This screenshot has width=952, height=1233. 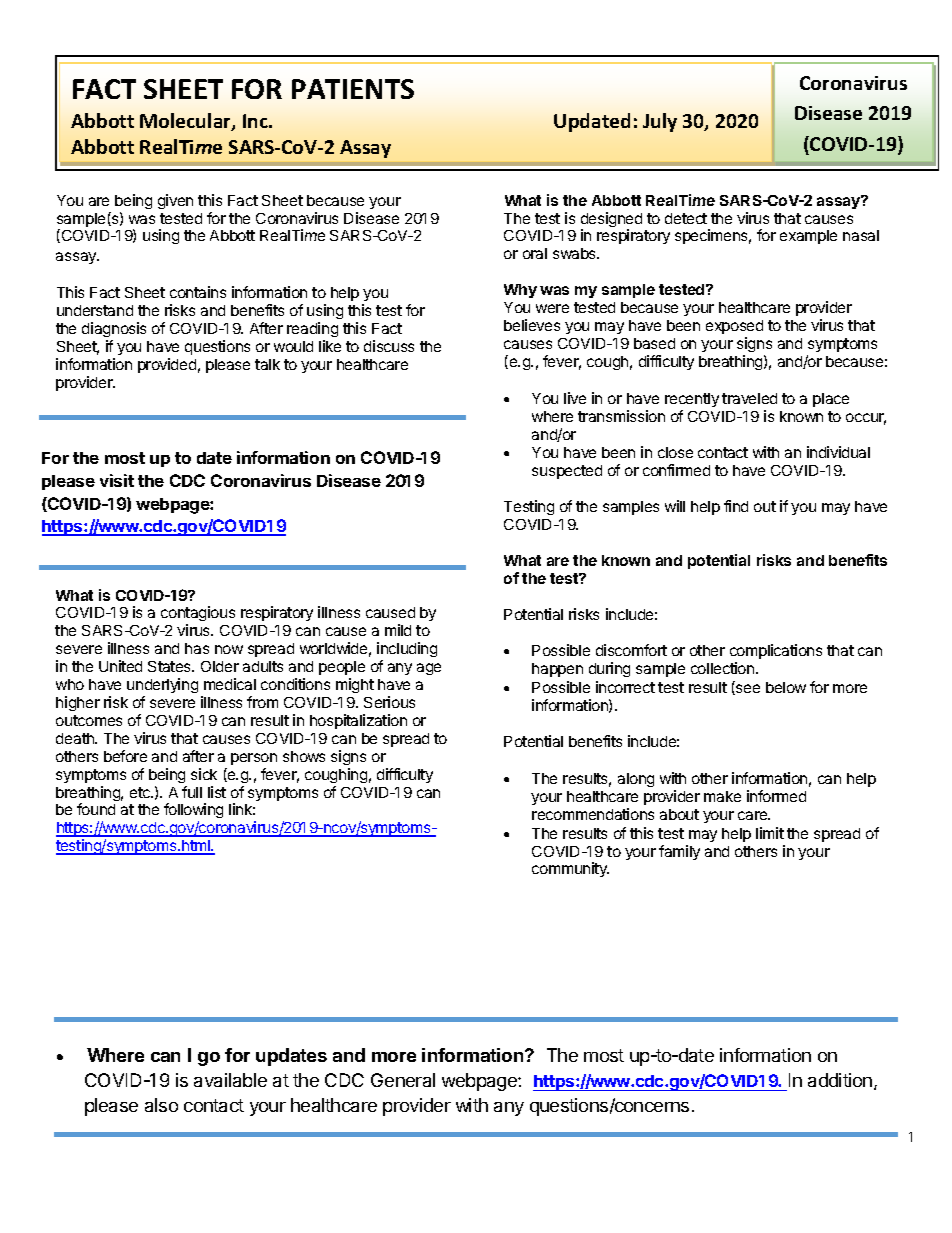 I want to click on exposed, so click(x=734, y=327).
